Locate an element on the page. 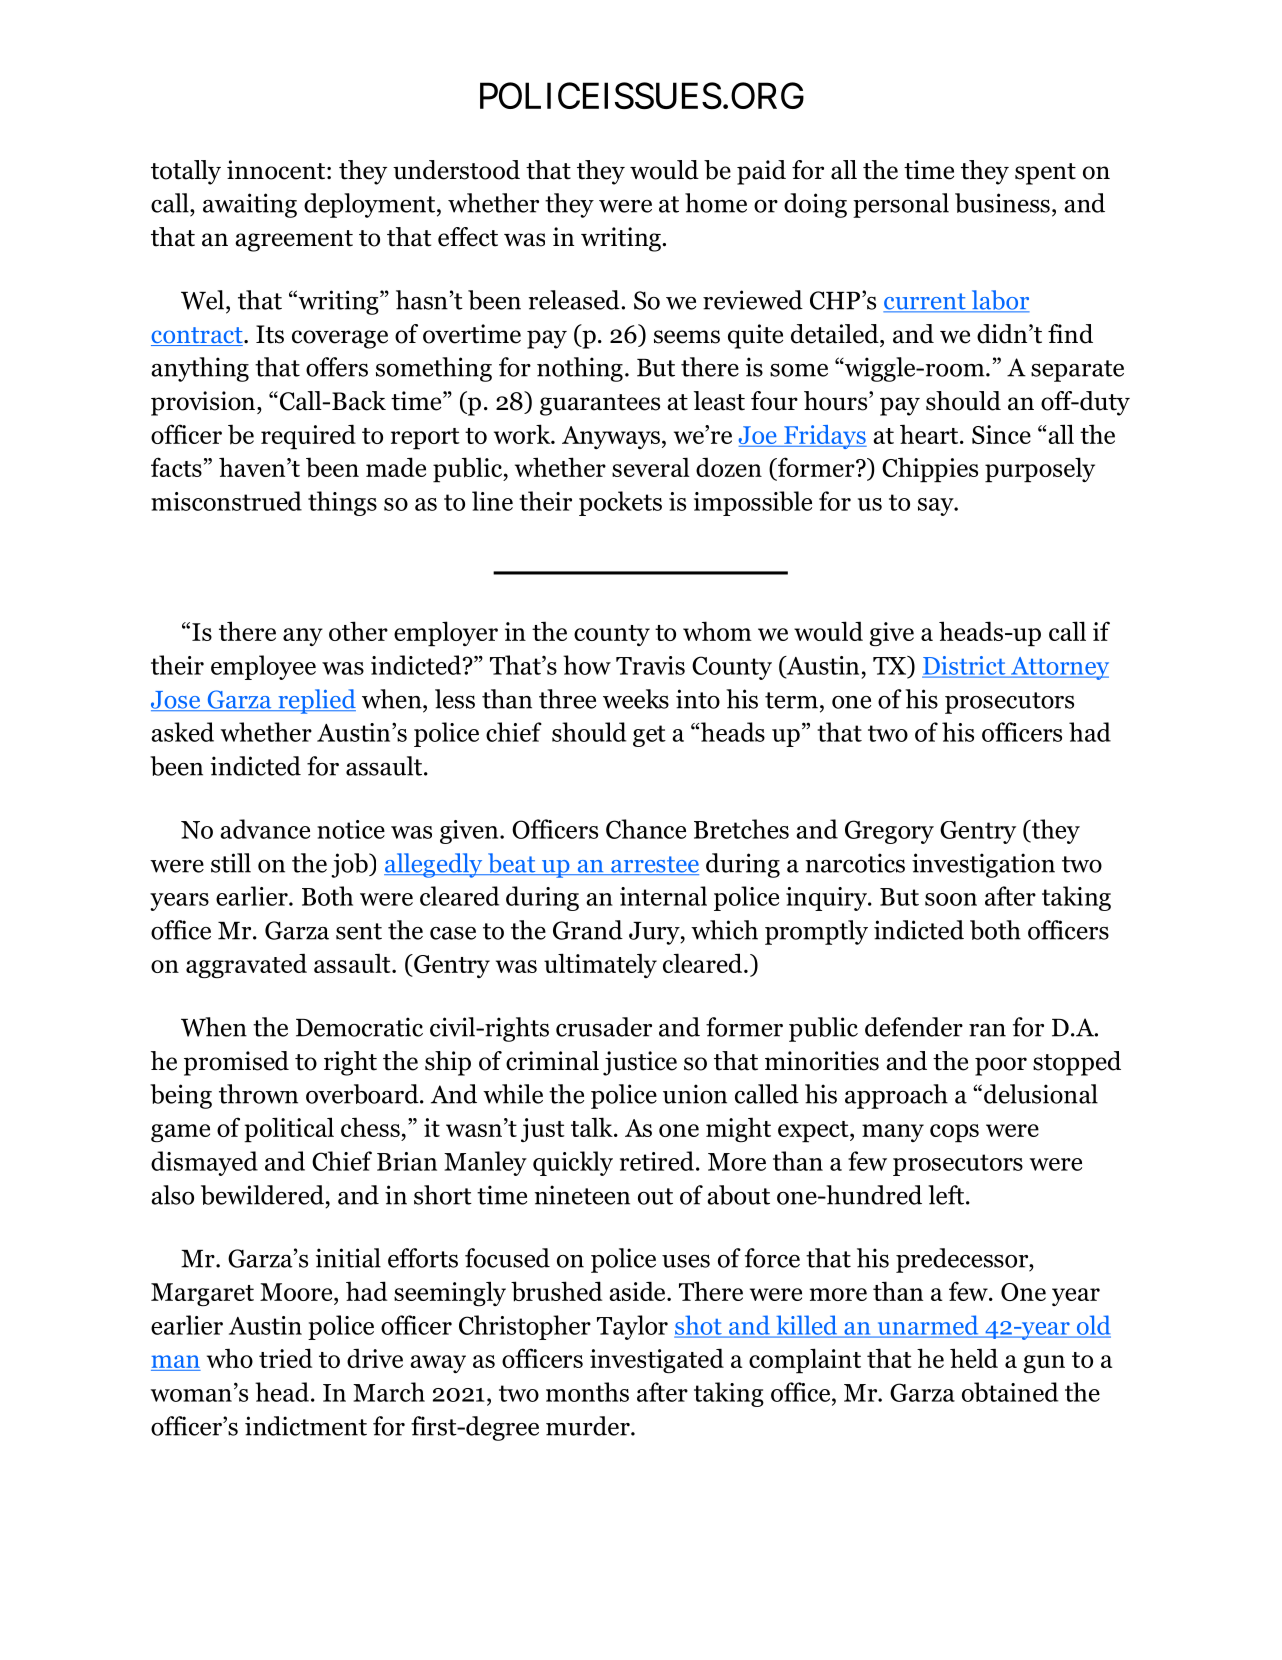 The image size is (1282, 1660). awaiting is located at coordinates (250, 205).
